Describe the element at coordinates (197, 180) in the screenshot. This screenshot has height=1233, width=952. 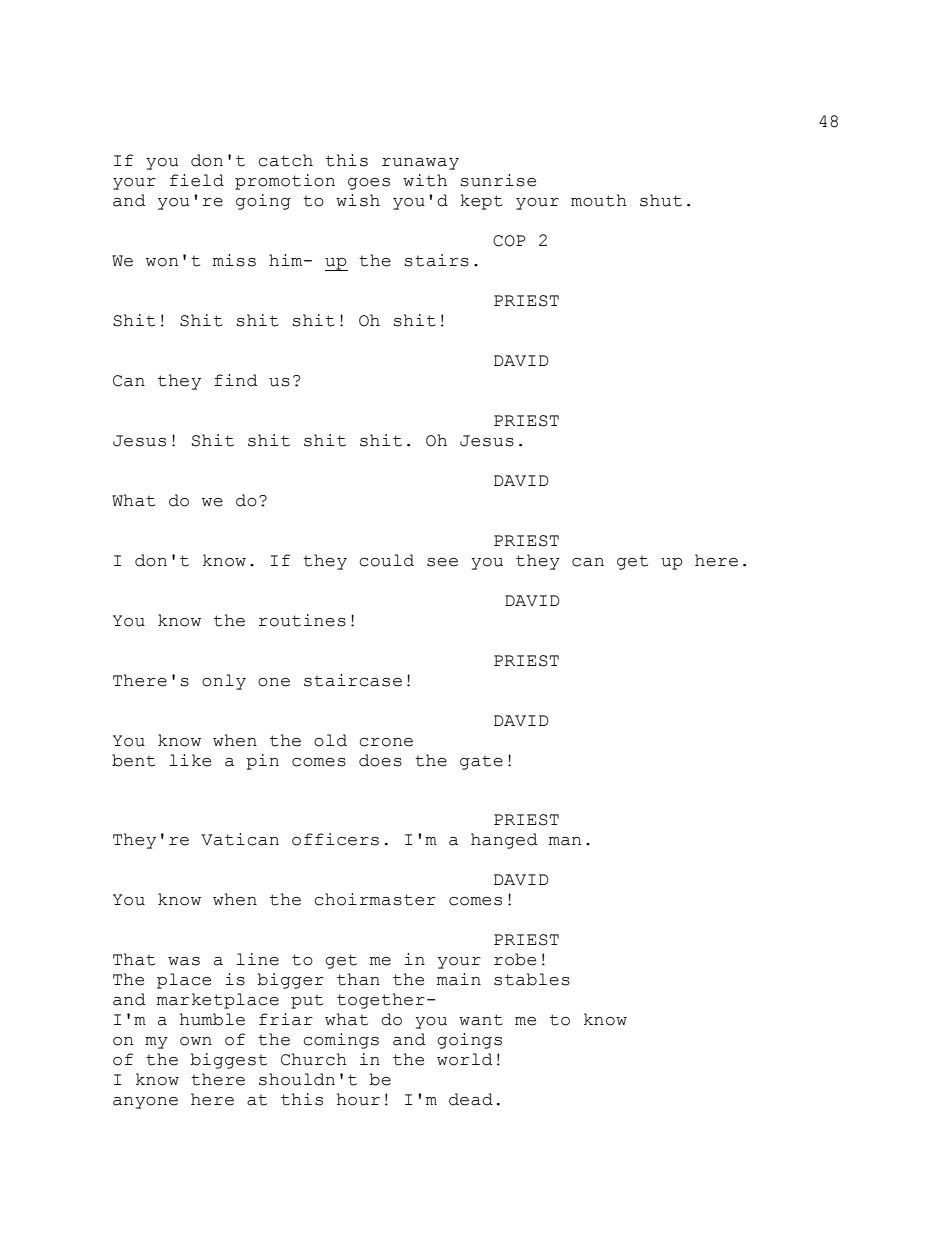
I see `field` at that location.
